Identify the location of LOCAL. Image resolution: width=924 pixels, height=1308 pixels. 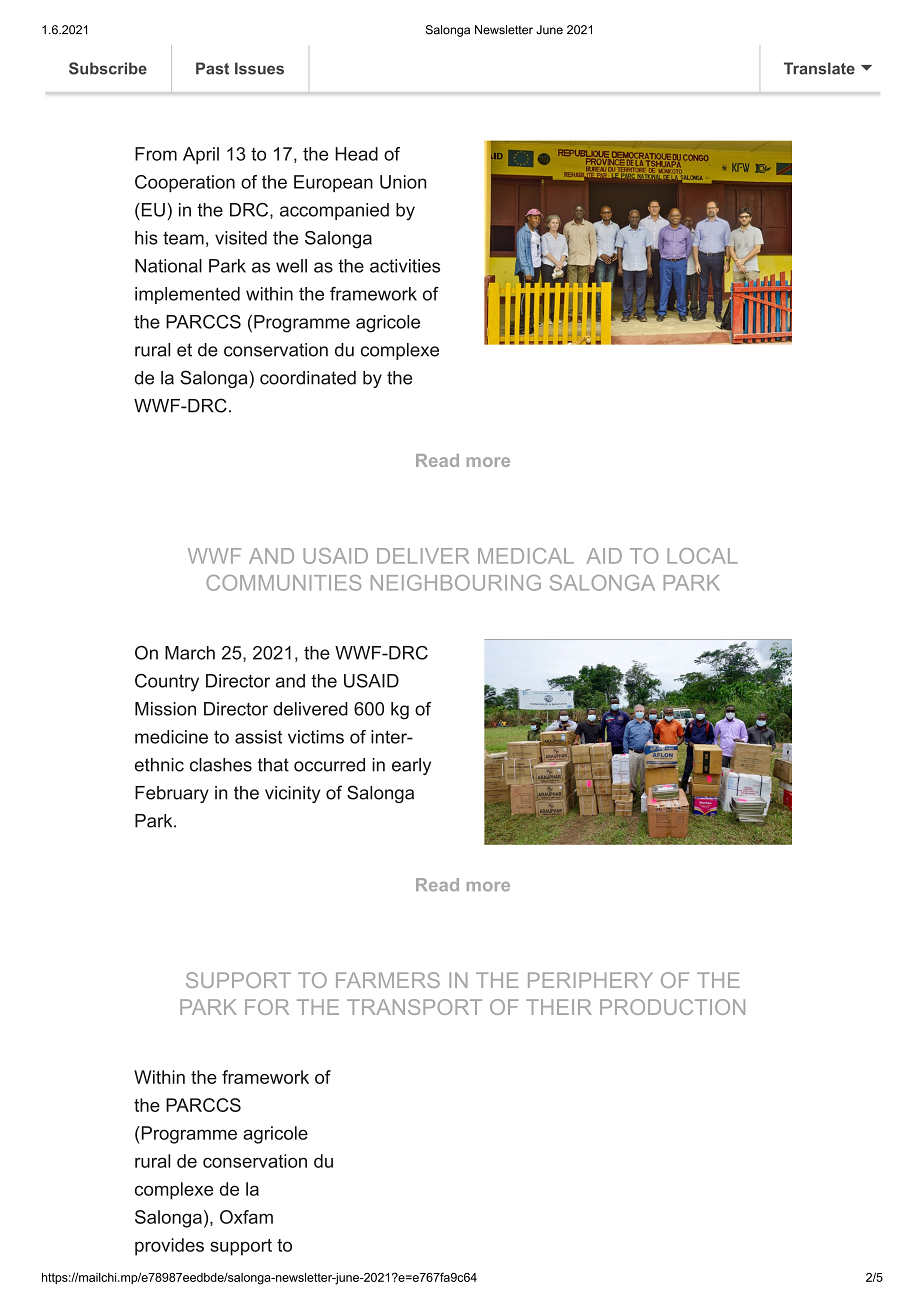
(702, 556).
